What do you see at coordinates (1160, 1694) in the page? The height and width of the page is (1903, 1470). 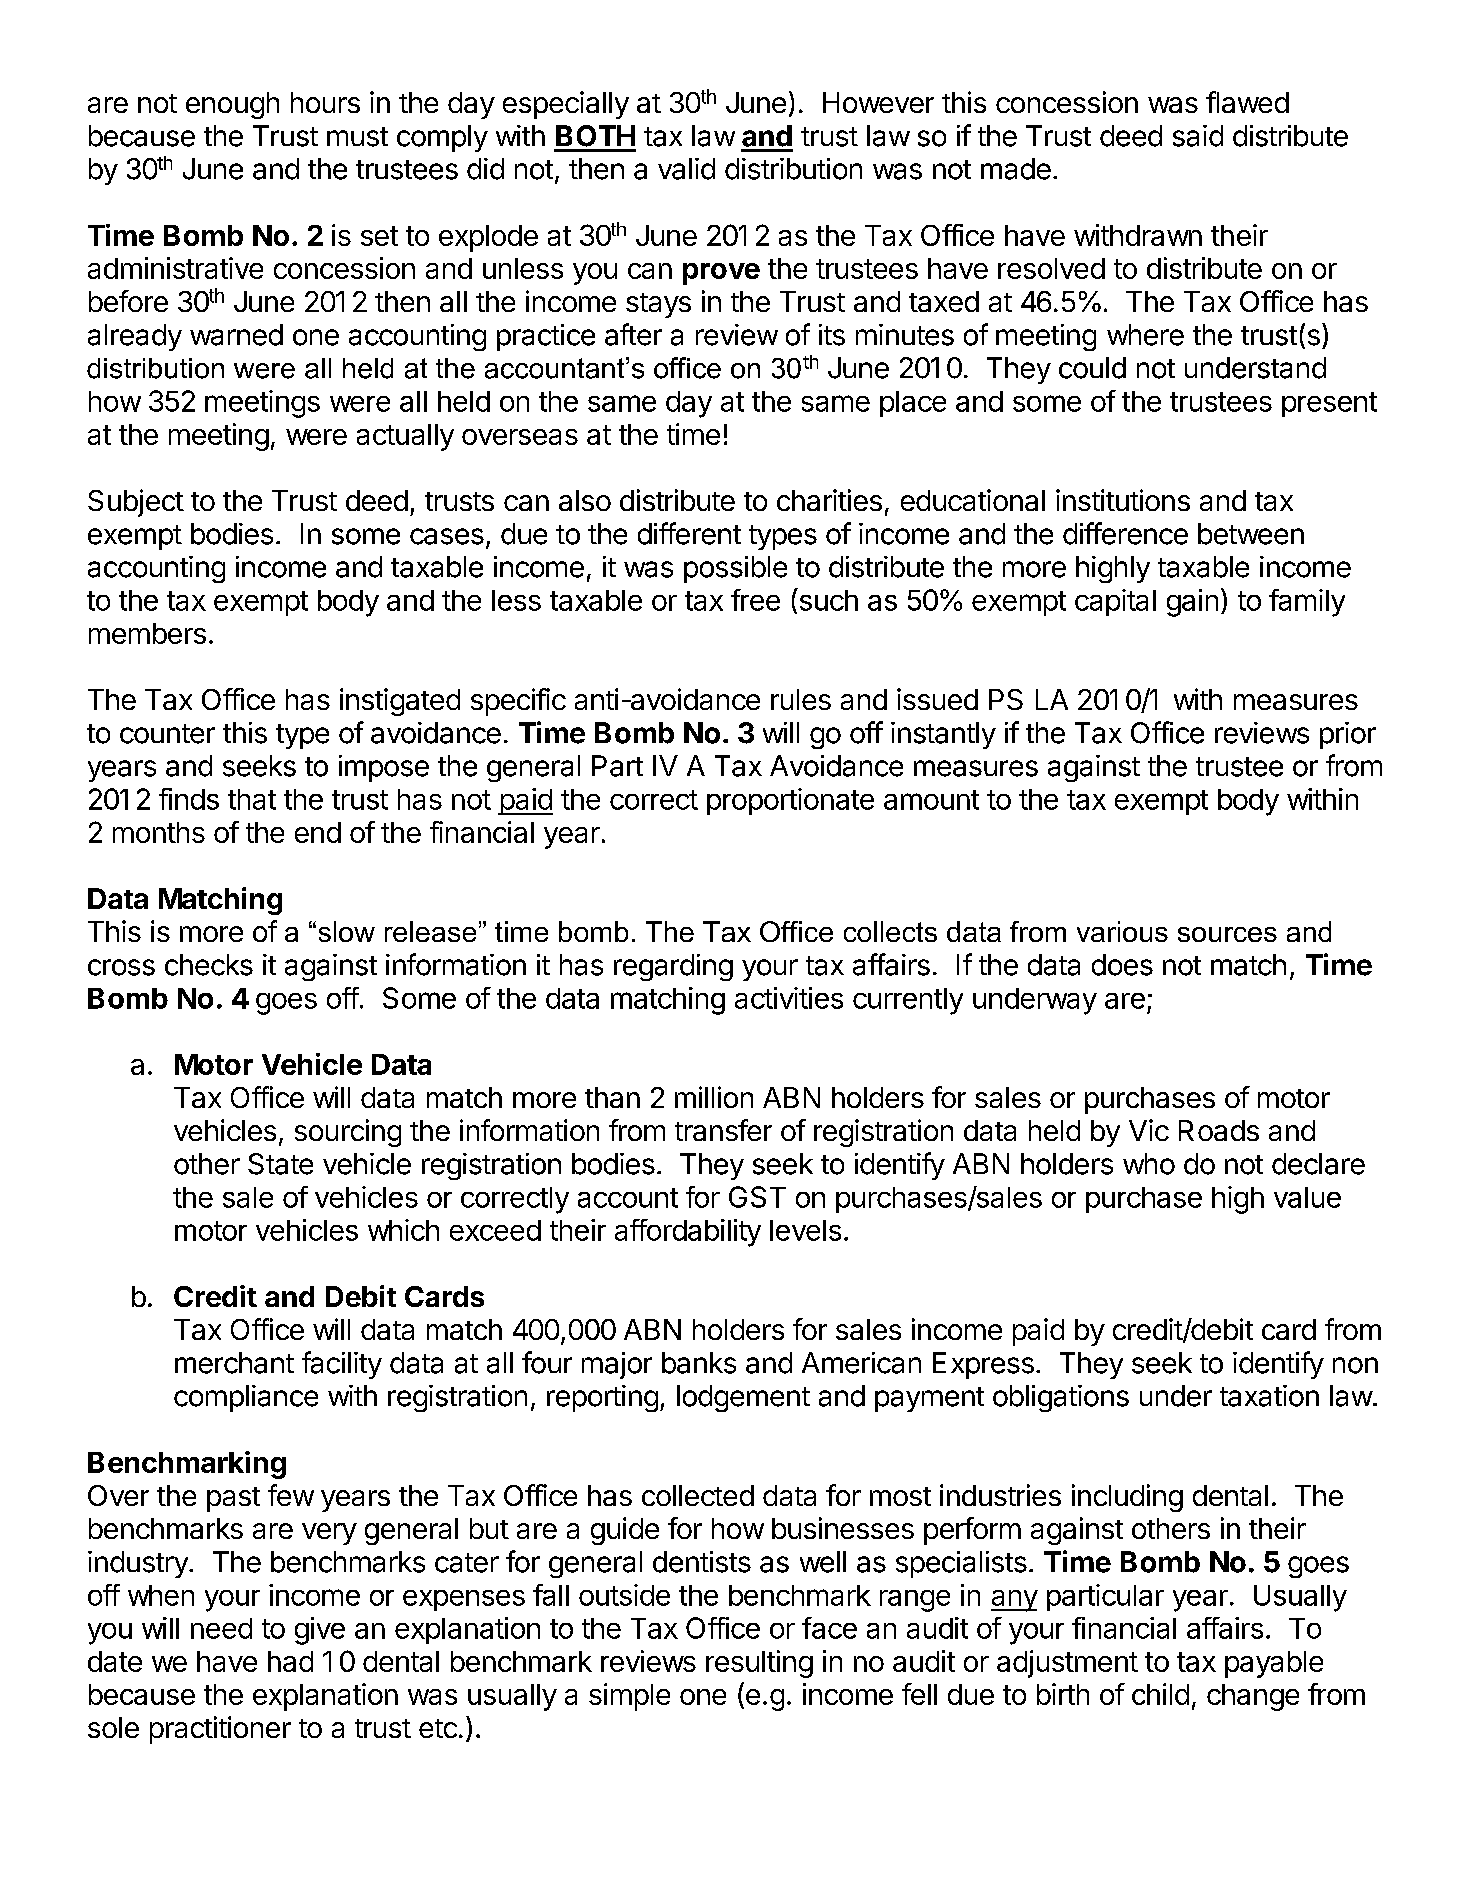 I see `child` at bounding box center [1160, 1694].
